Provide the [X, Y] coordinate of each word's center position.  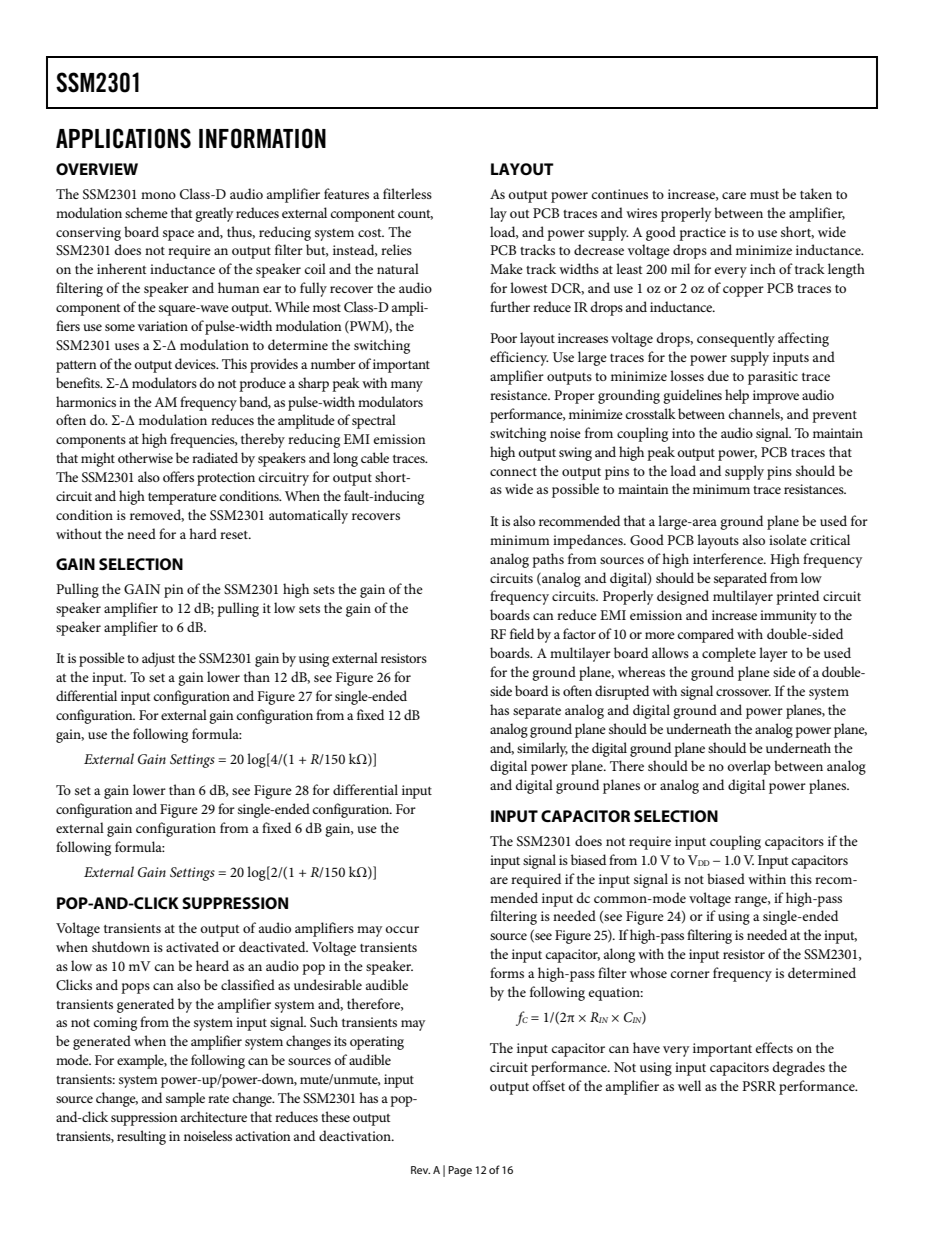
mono [158, 195]
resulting [141, 1137]
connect [513, 471]
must [764, 195]
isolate [788, 539]
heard [212, 965]
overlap [749, 767]
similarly [542, 749]
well [689, 1085]
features [346, 193]
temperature [182, 499]
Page [460, 1171]
